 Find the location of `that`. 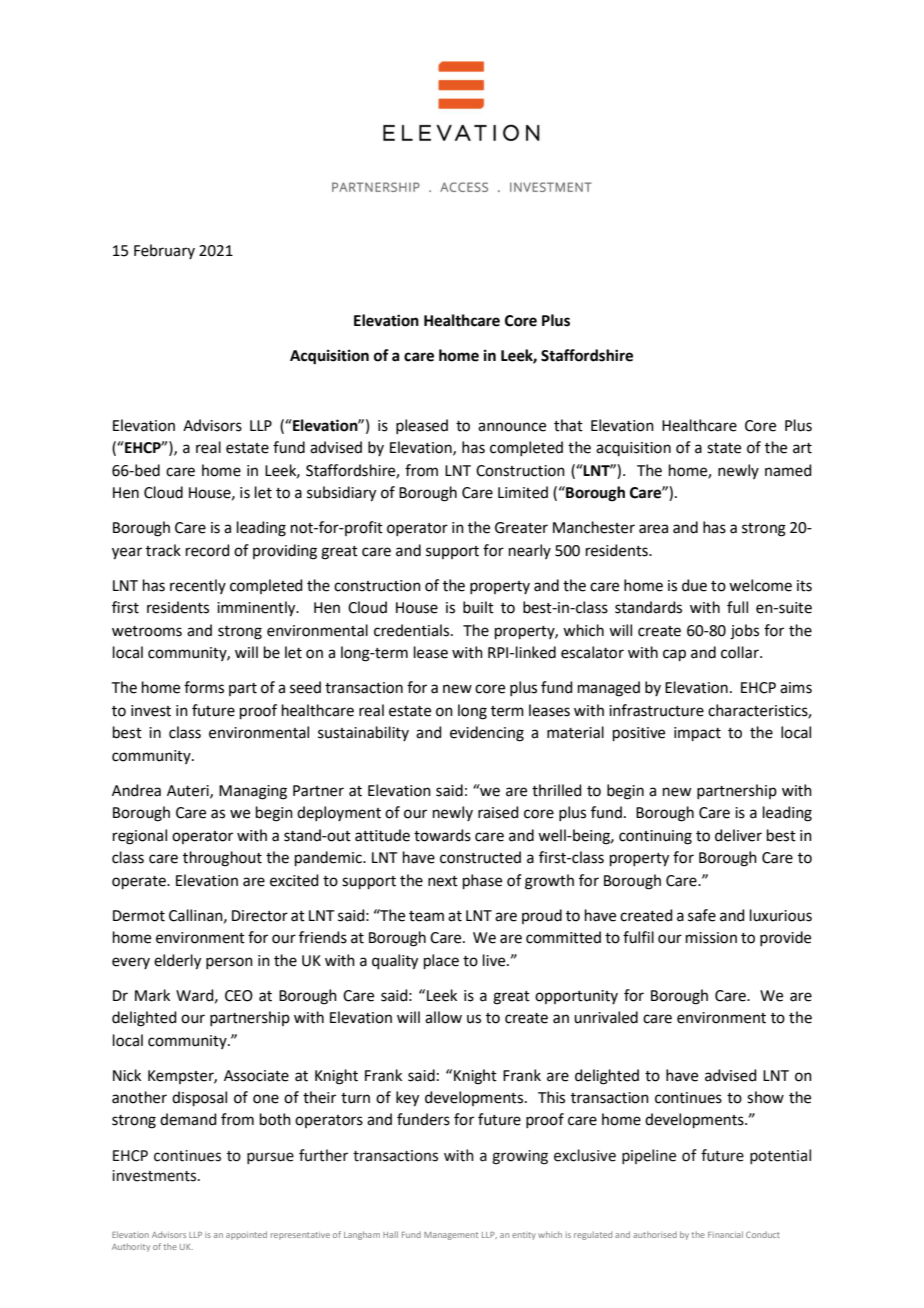

that is located at coordinates (568, 425).
